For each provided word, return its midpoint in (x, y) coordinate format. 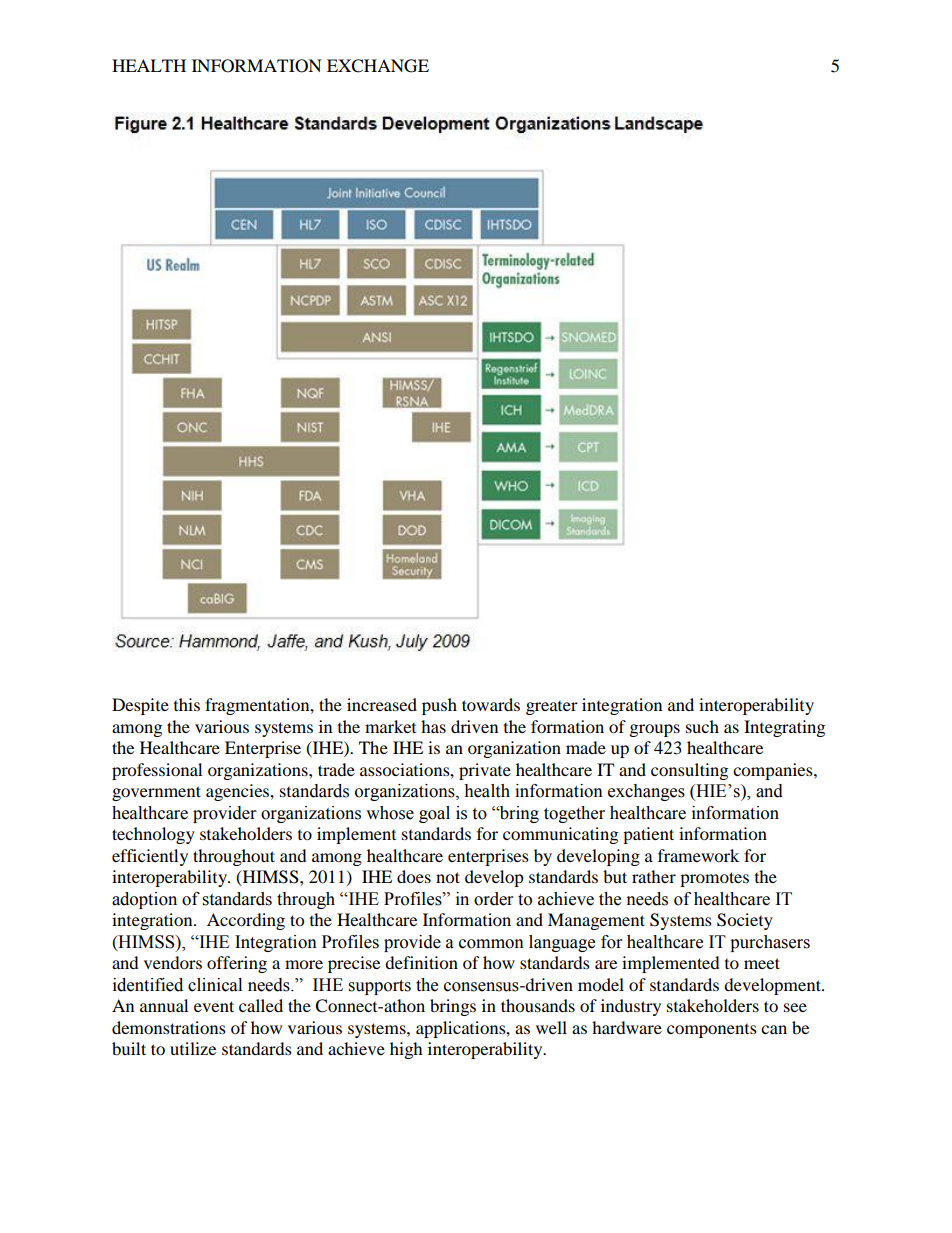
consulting (689, 771)
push (439, 706)
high (406, 1050)
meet (762, 963)
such (702, 726)
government (156, 793)
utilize (193, 1048)
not (448, 877)
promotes (714, 879)
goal (434, 814)
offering (237, 964)
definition (421, 962)
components (712, 1031)
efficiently (150, 857)
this (187, 704)
